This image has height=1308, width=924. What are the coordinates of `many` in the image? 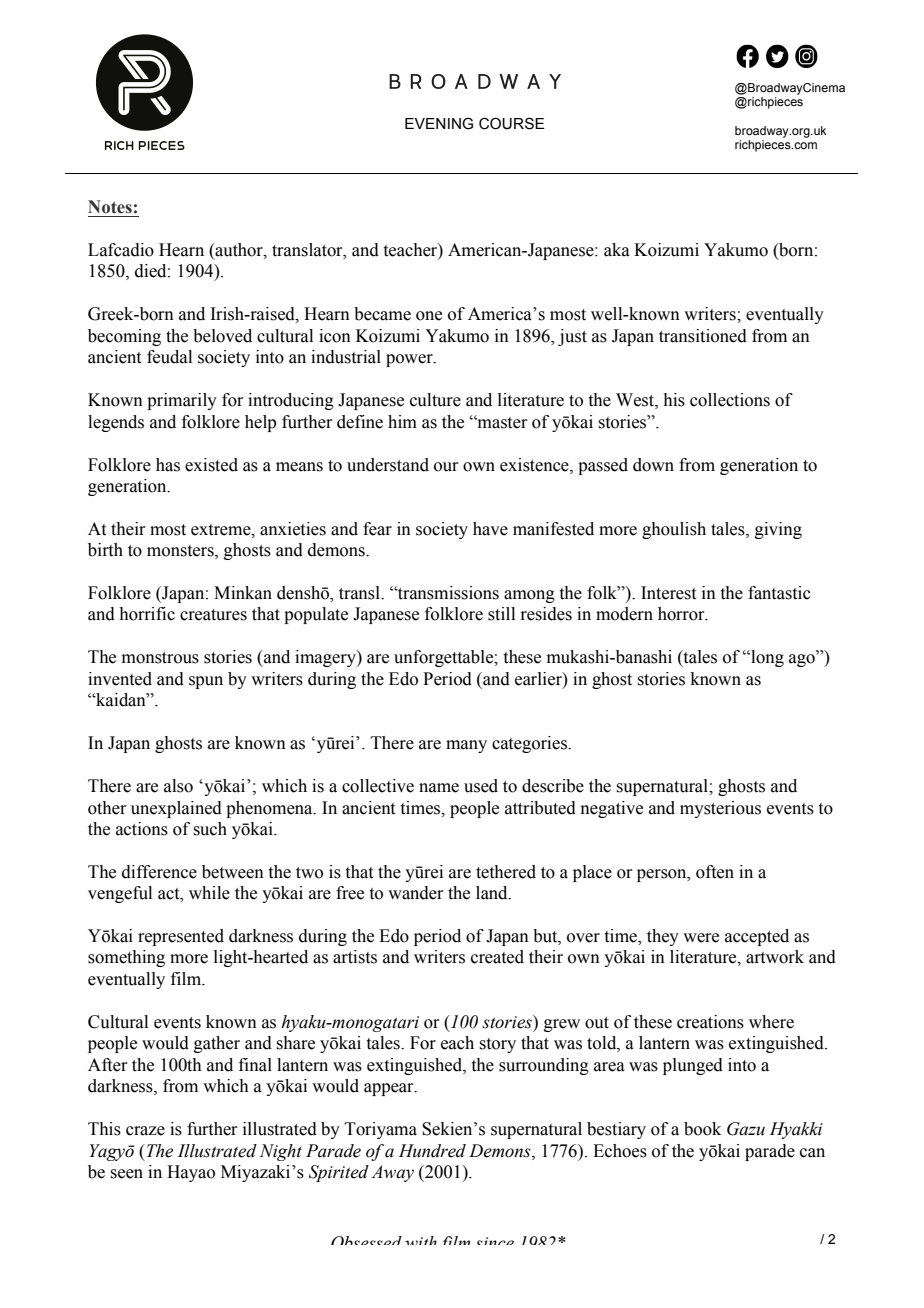 It's located at (466, 746).
